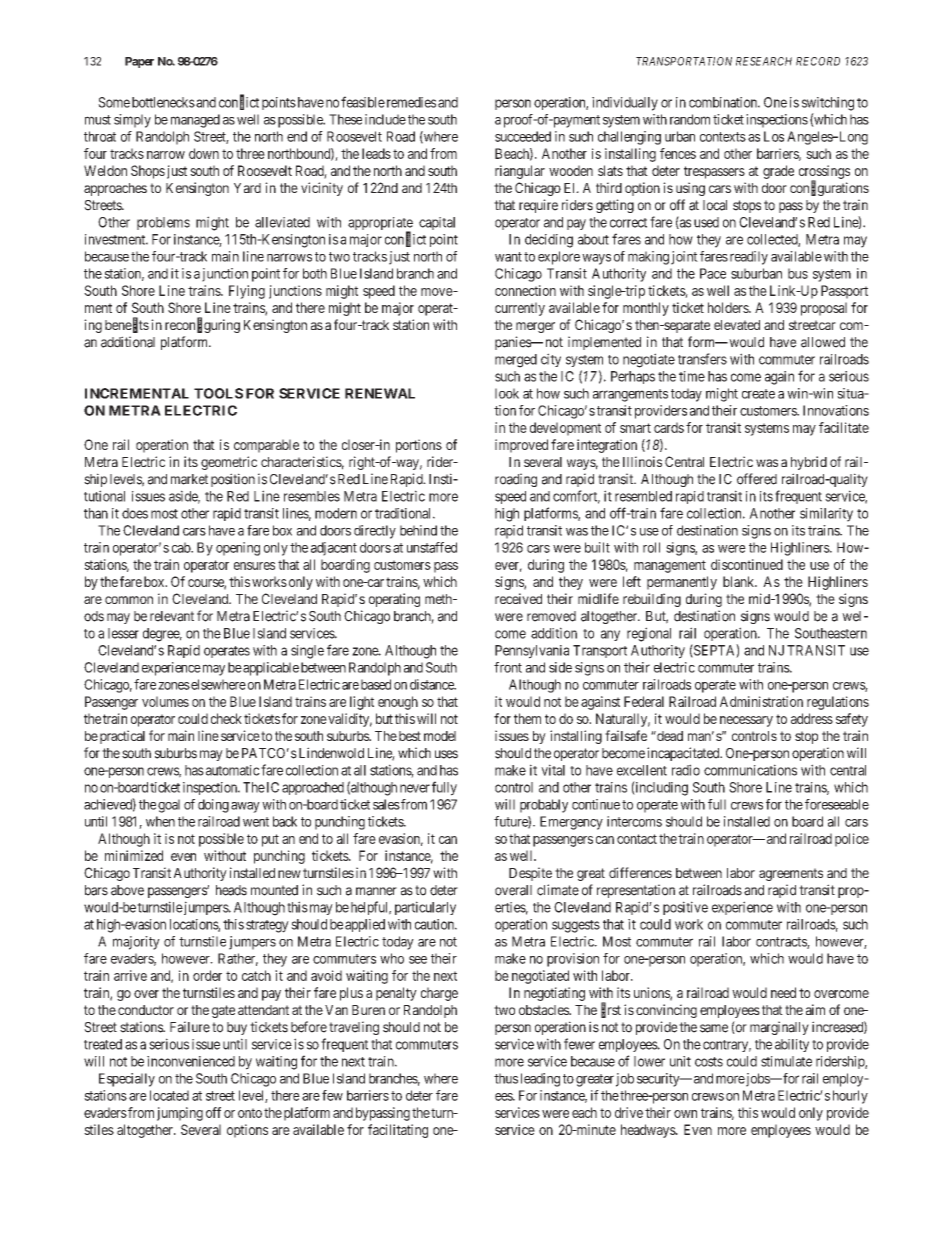  Describe the element at coordinates (740, 581) in the page. I see `blank` at that location.
